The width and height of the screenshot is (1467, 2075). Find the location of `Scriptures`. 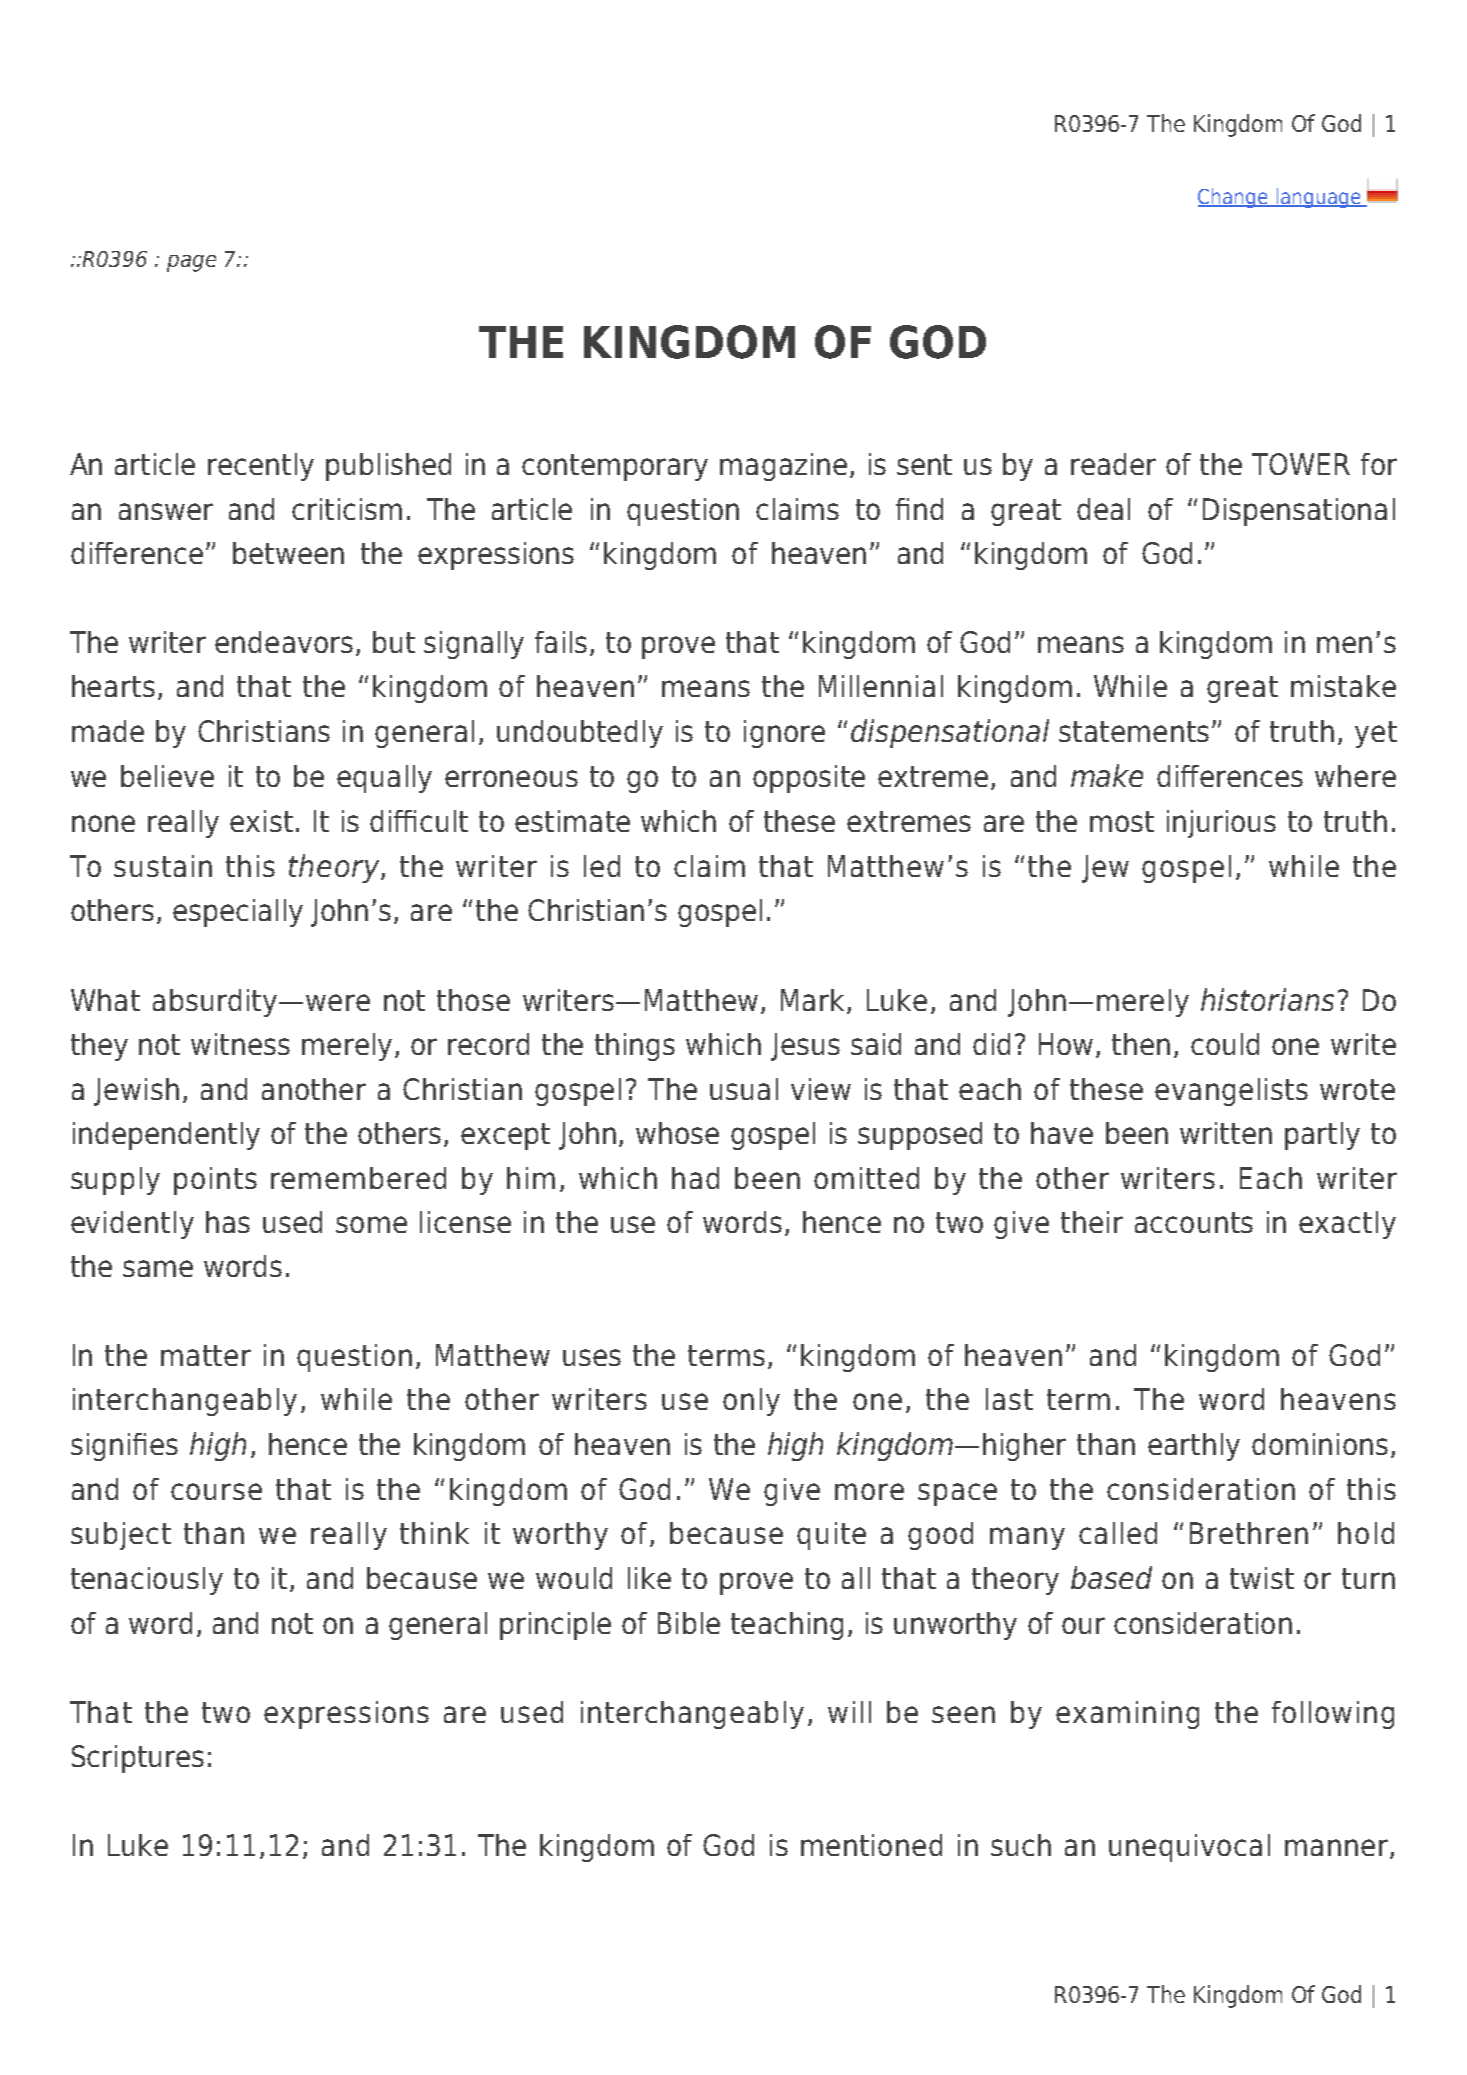

Scriptures is located at coordinates (138, 1759).
